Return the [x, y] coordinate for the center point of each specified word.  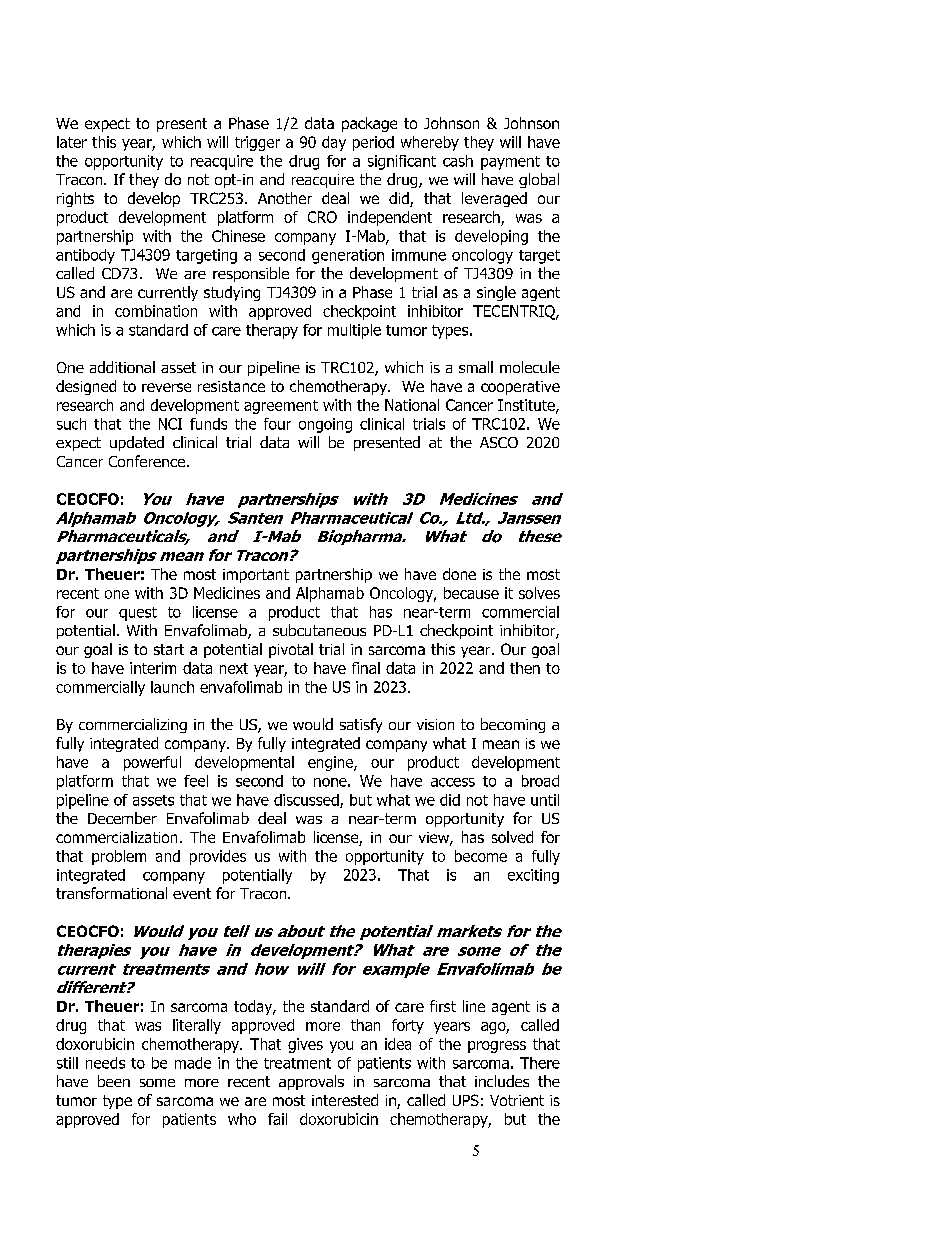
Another [285, 198]
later [72, 142]
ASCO [499, 442]
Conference [147, 461]
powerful [152, 763]
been [114, 1081]
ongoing [325, 425]
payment [510, 163]
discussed [307, 801]
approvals [311, 1082]
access [453, 782]
